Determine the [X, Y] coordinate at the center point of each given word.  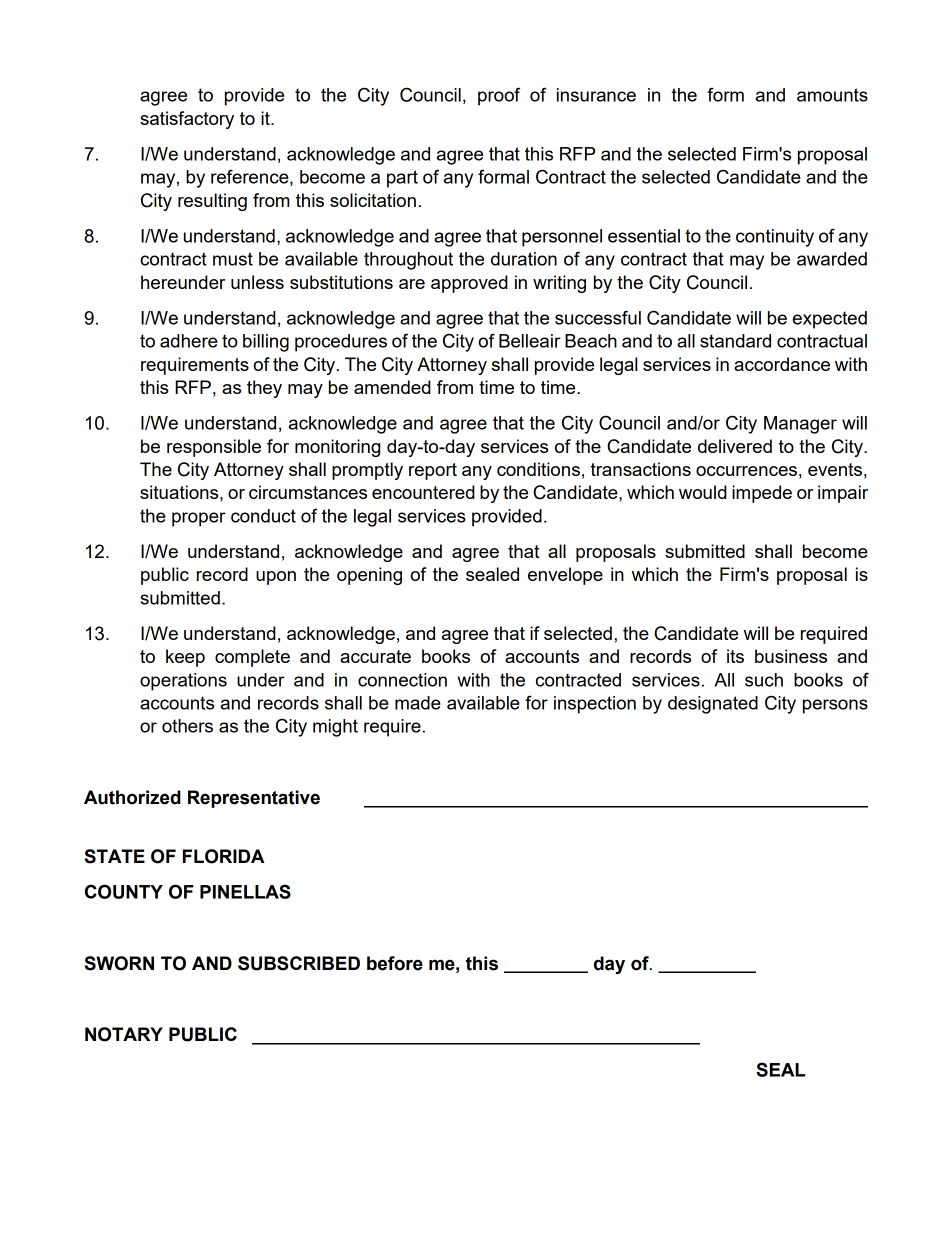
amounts [832, 95]
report [433, 471]
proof [499, 96]
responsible [214, 448]
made [418, 703]
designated [713, 705]
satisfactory [187, 120]
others [187, 726]
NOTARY [124, 1034]
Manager [800, 425]
